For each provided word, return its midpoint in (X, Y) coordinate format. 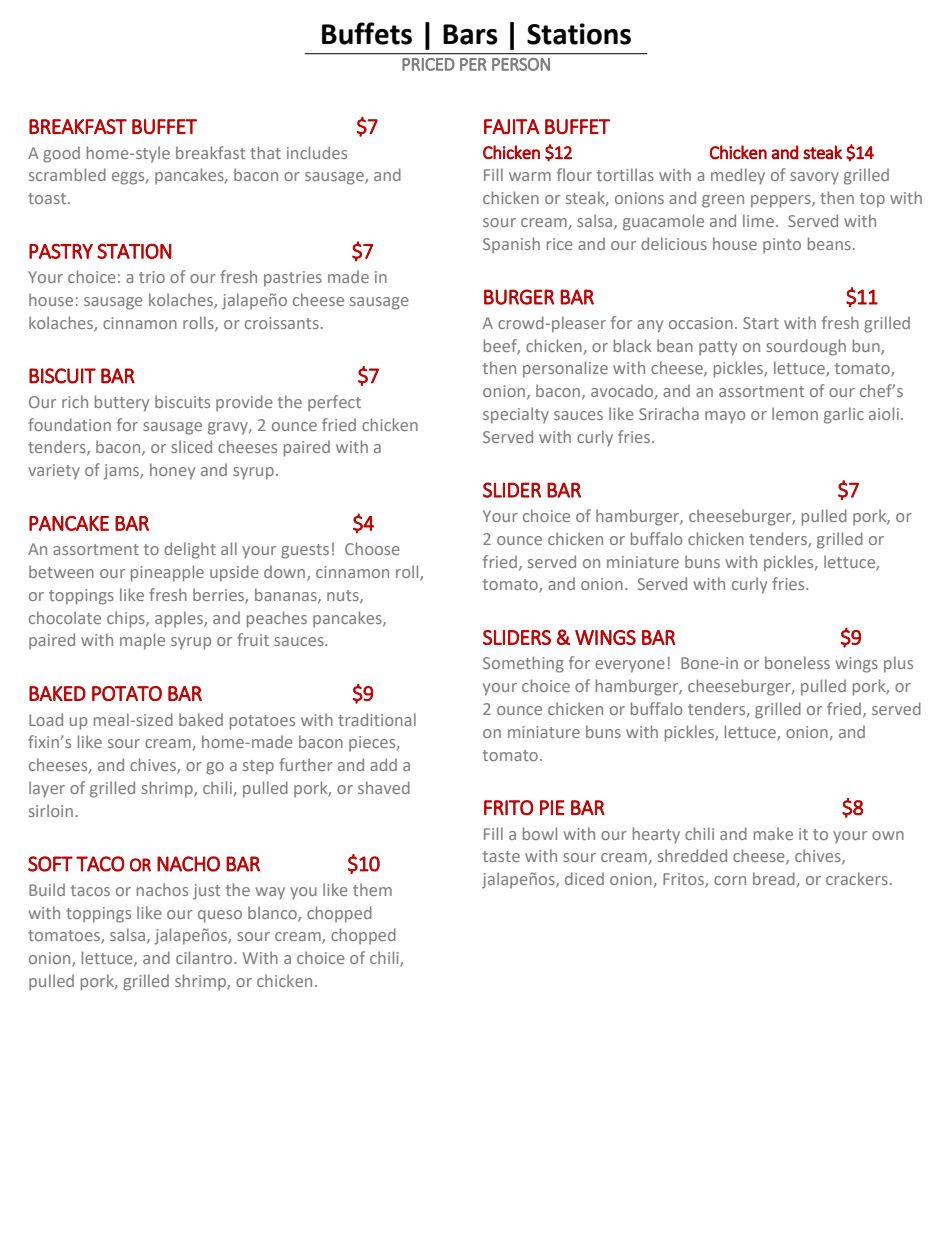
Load (46, 719)
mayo (725, 417)
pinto (782, 246)
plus (898, 664)
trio (152, 277)
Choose (372, 548)
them (372, 889)
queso (220, 916)
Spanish (511, 245)
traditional (377, 719)
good (61, 154)
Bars (470, 34)
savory (814, 178)
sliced (191, 446)
